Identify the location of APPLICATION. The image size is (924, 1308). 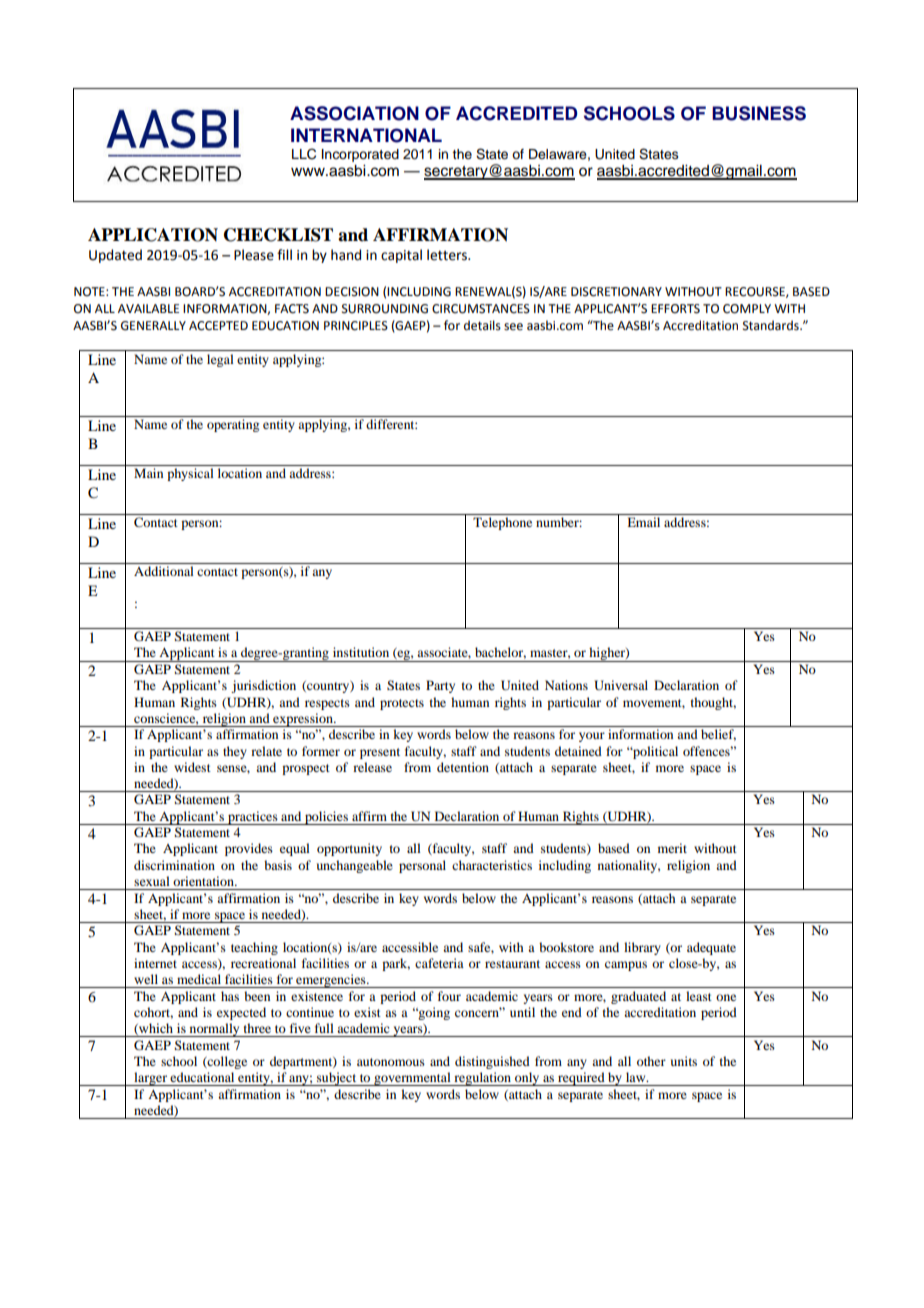
(153, 235).
